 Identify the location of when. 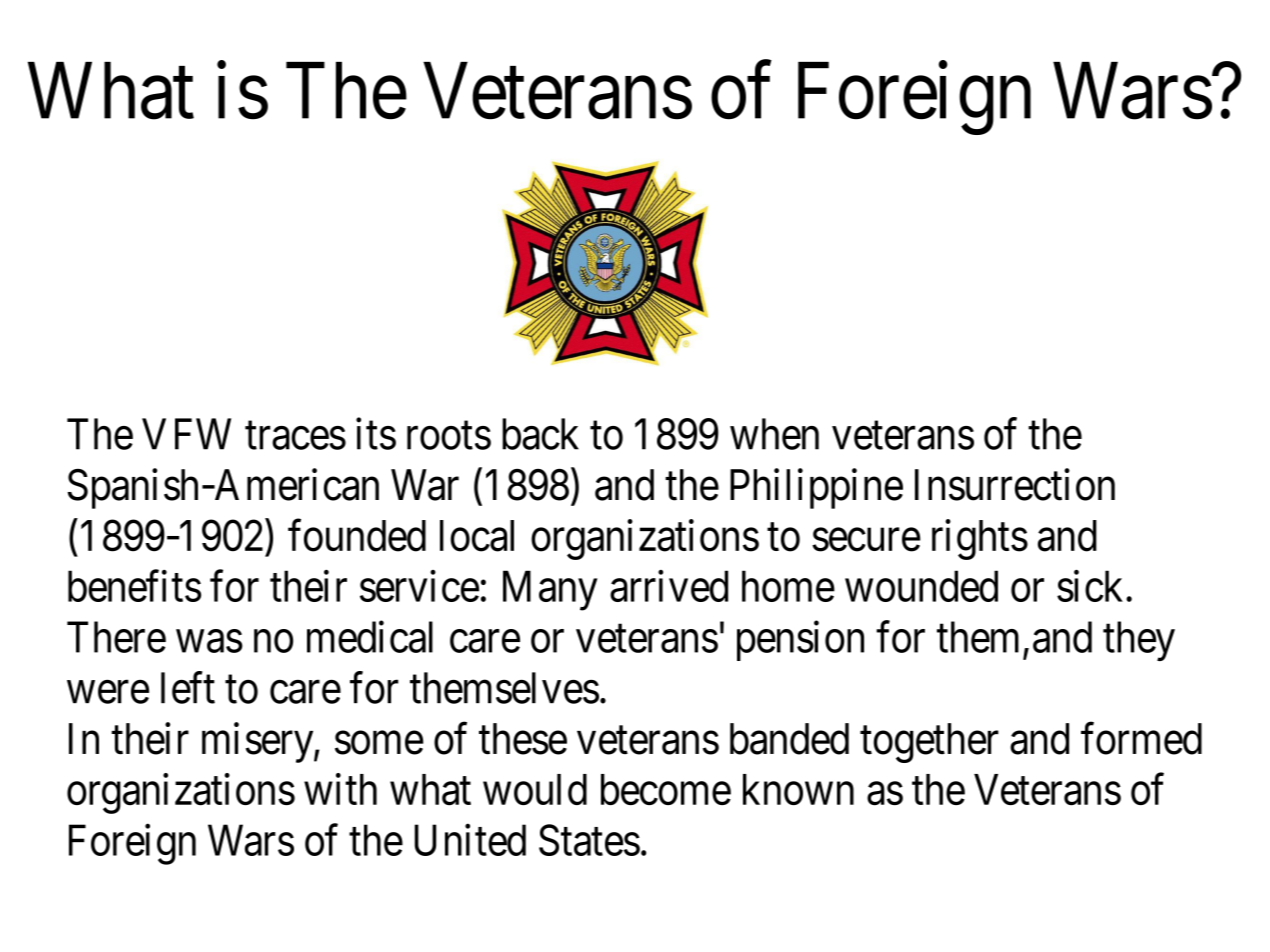
(774, 434).
